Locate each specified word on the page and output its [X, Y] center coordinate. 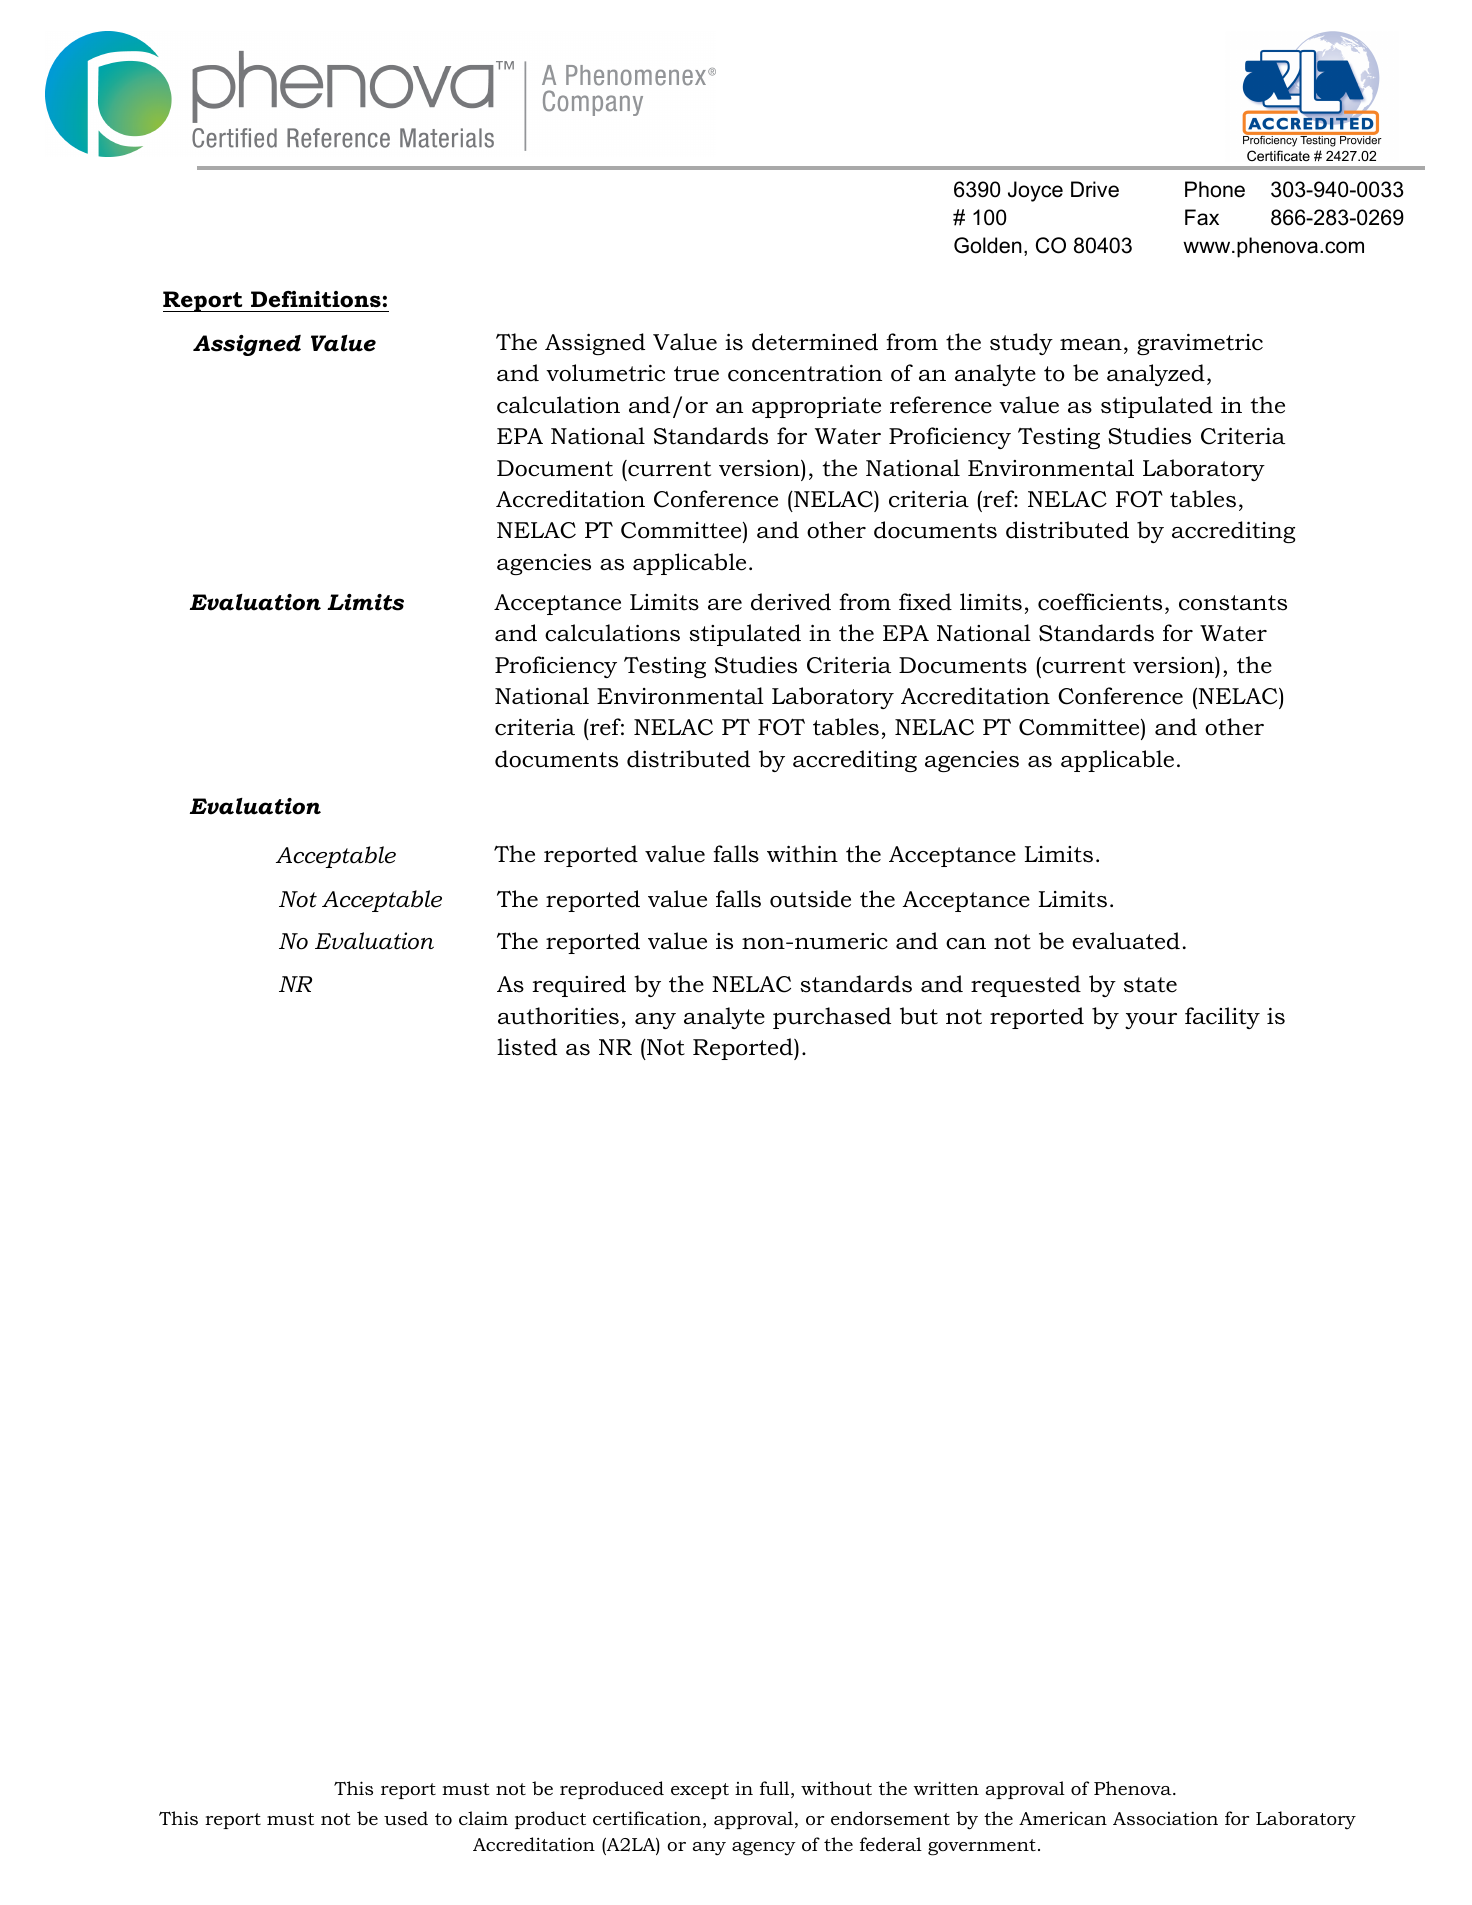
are [725, 605]
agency [764, 1849]
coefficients [1100, 602]
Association [1165, 1818]
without [836, 1788]
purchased [832, 1018]
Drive [1095, 189]
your [1151, 1021]
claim [483, 1818]
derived [791, 602]
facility [1222, 1018]
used [406, 1818]
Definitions [316, 299]
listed [527, 1047]
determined [815, 342]
